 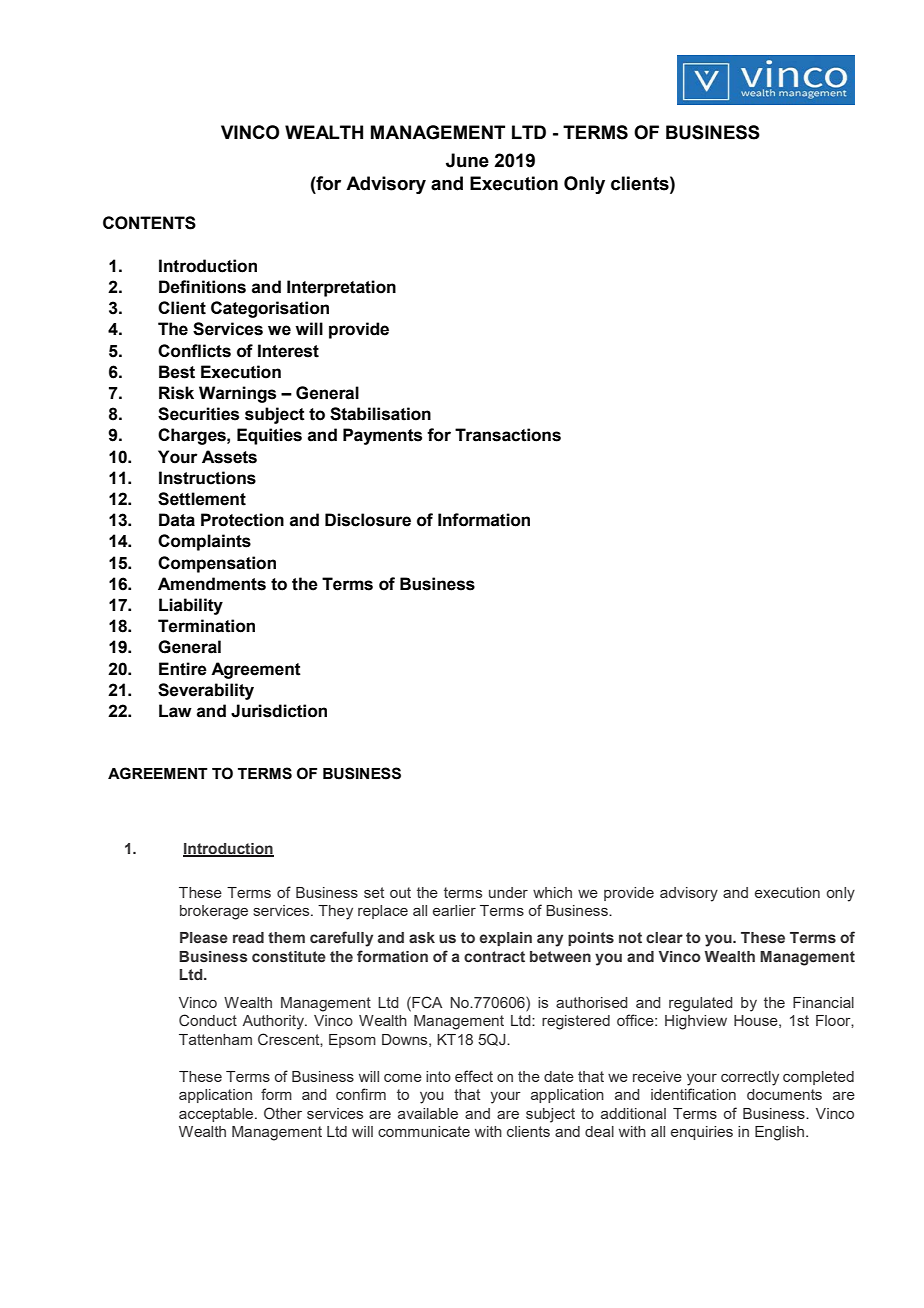 I want to click on acceptable, so click(x=217, y=1115).
